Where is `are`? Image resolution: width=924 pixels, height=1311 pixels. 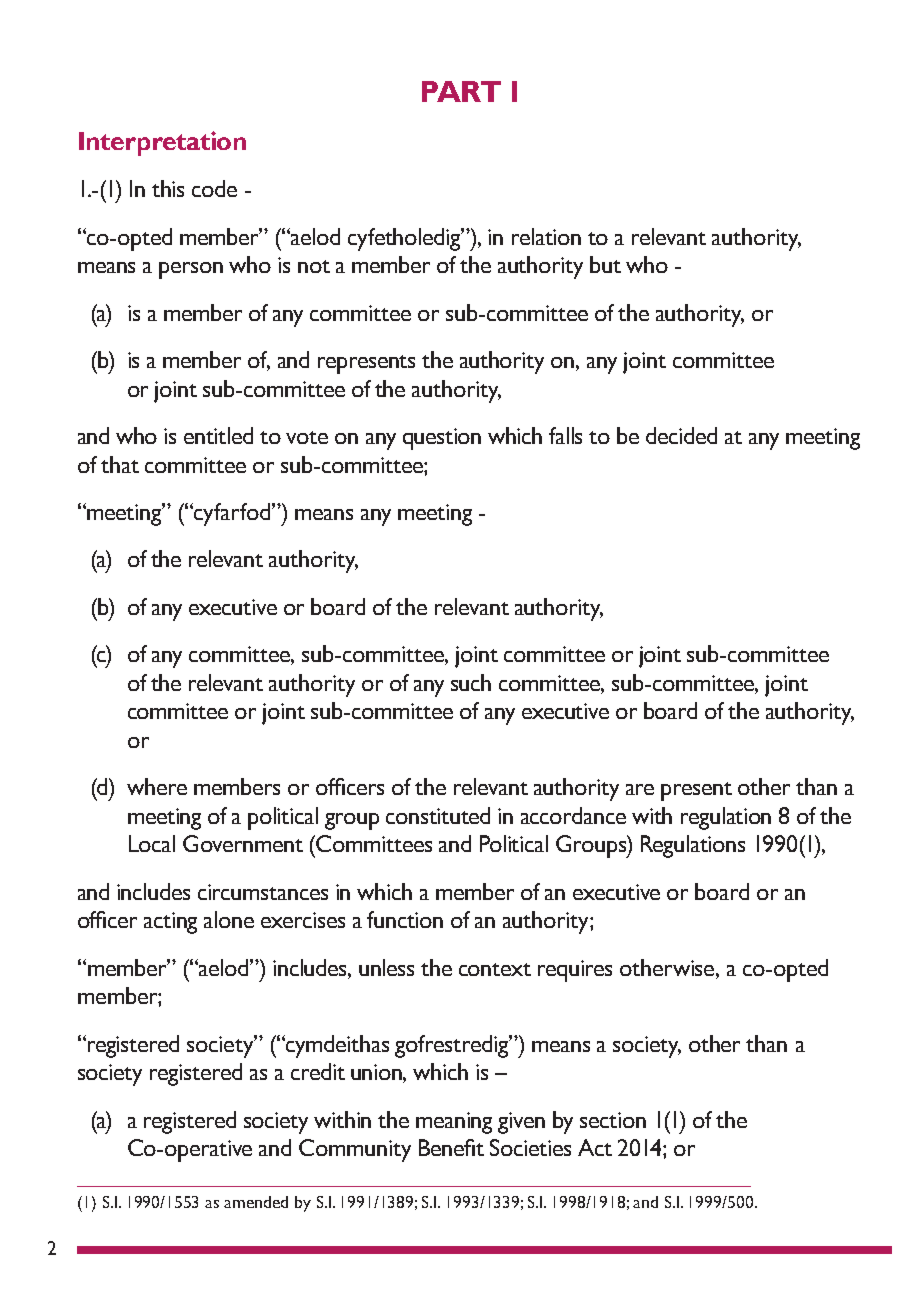 are is located at coordinates (640, 789).
